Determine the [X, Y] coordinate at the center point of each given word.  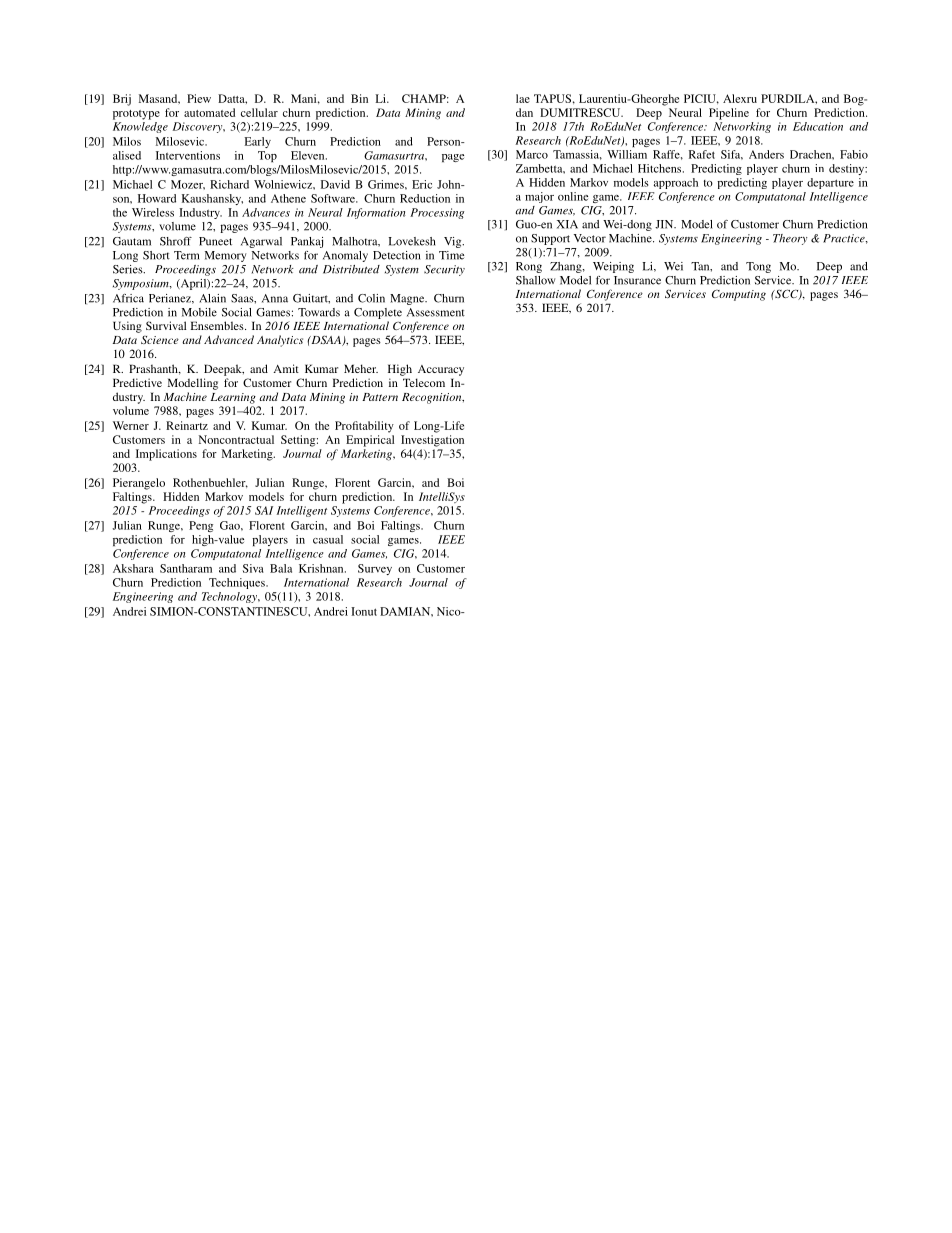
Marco [532, 154]
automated [209, 112]
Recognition [433, 398]
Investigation [432, 441]
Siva [253, 568]
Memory [225, 256]
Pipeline [729, 114]
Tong [758, 267]
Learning [233, 398]
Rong [529, 267]
